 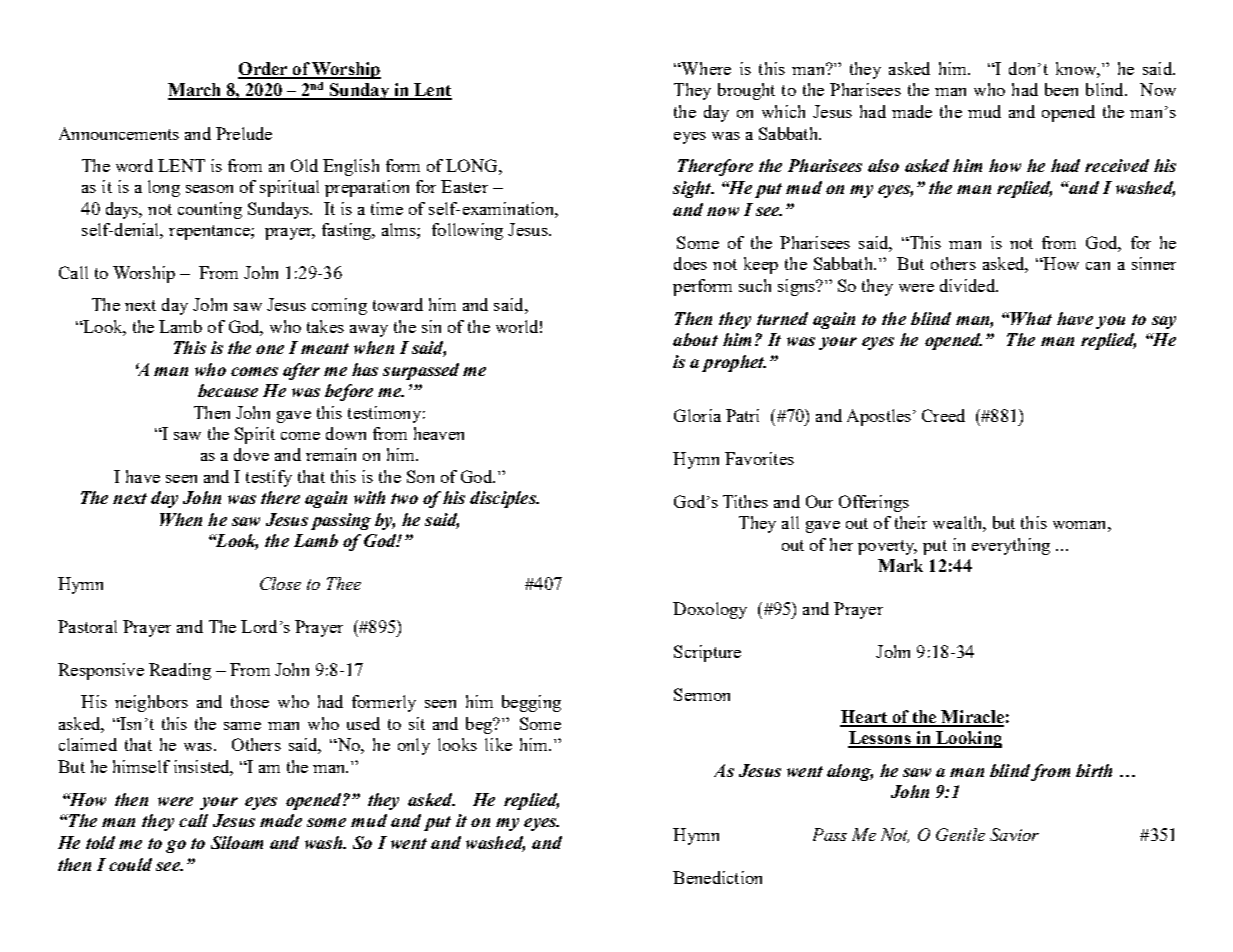 I want to click on March, so click(x=195, y=91).
